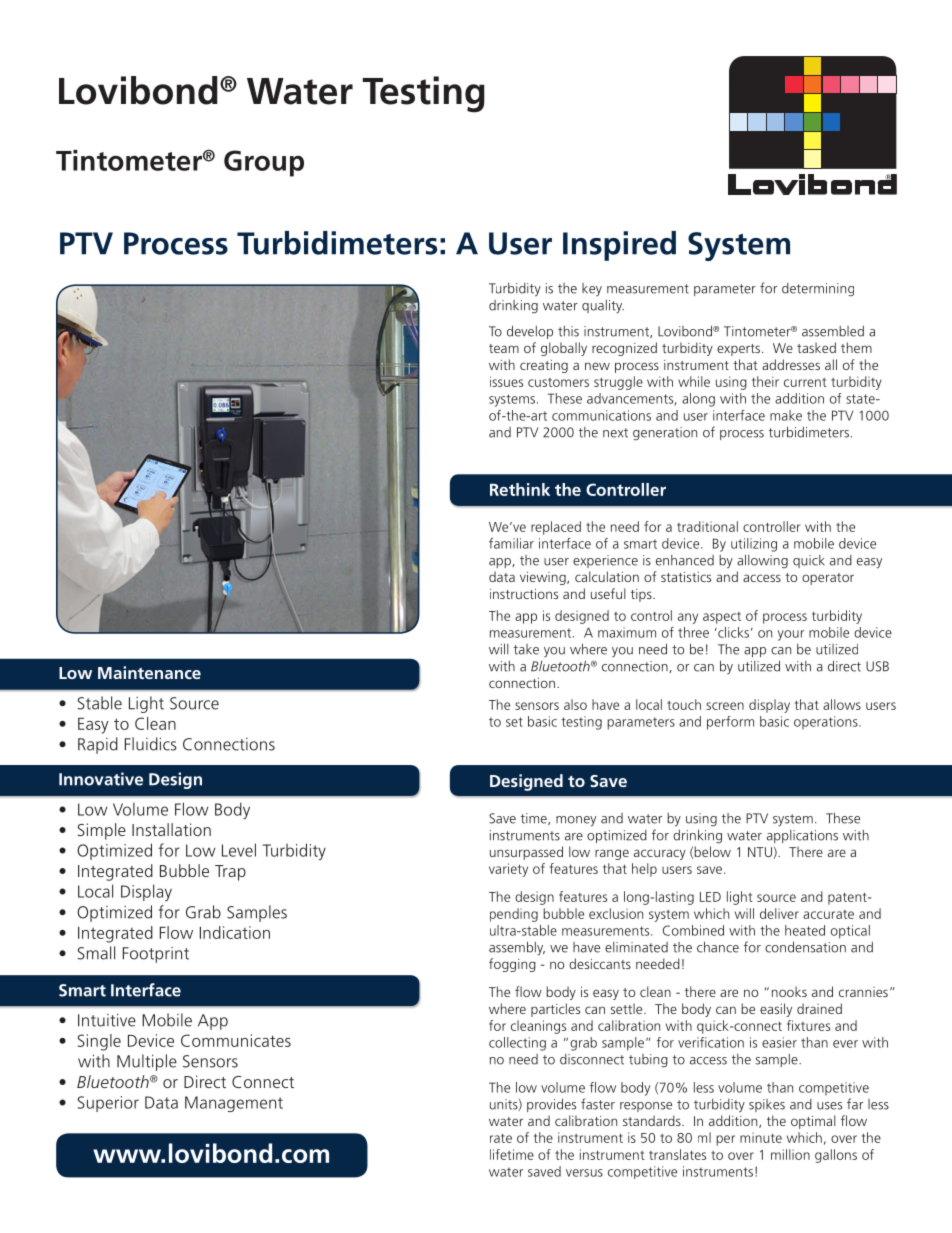  Describe the element at coordinates (818, 290) in the screenshot. I see `determining` at that location.
